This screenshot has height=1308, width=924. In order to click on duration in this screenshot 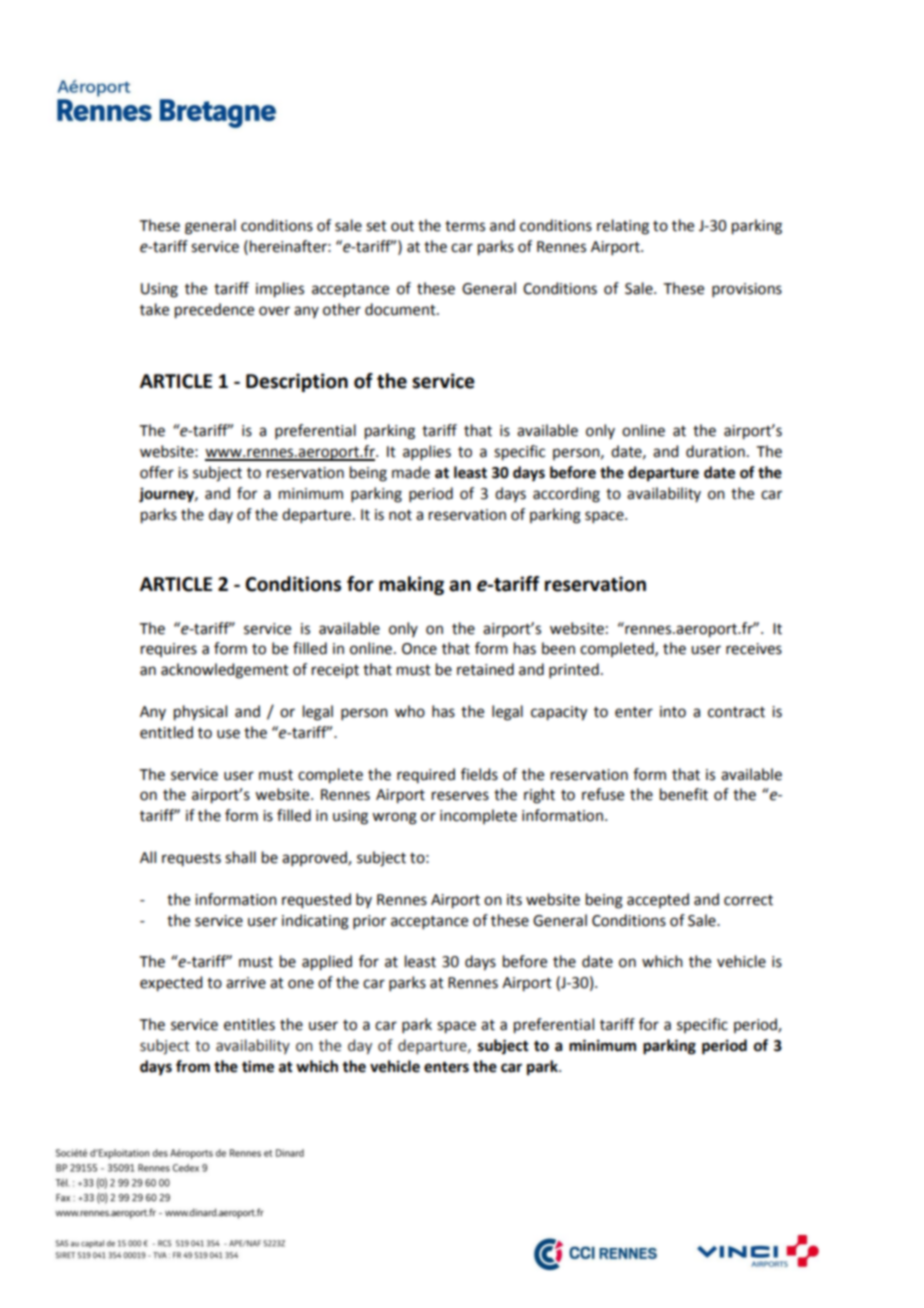, I will do `click(715, 451)`.
